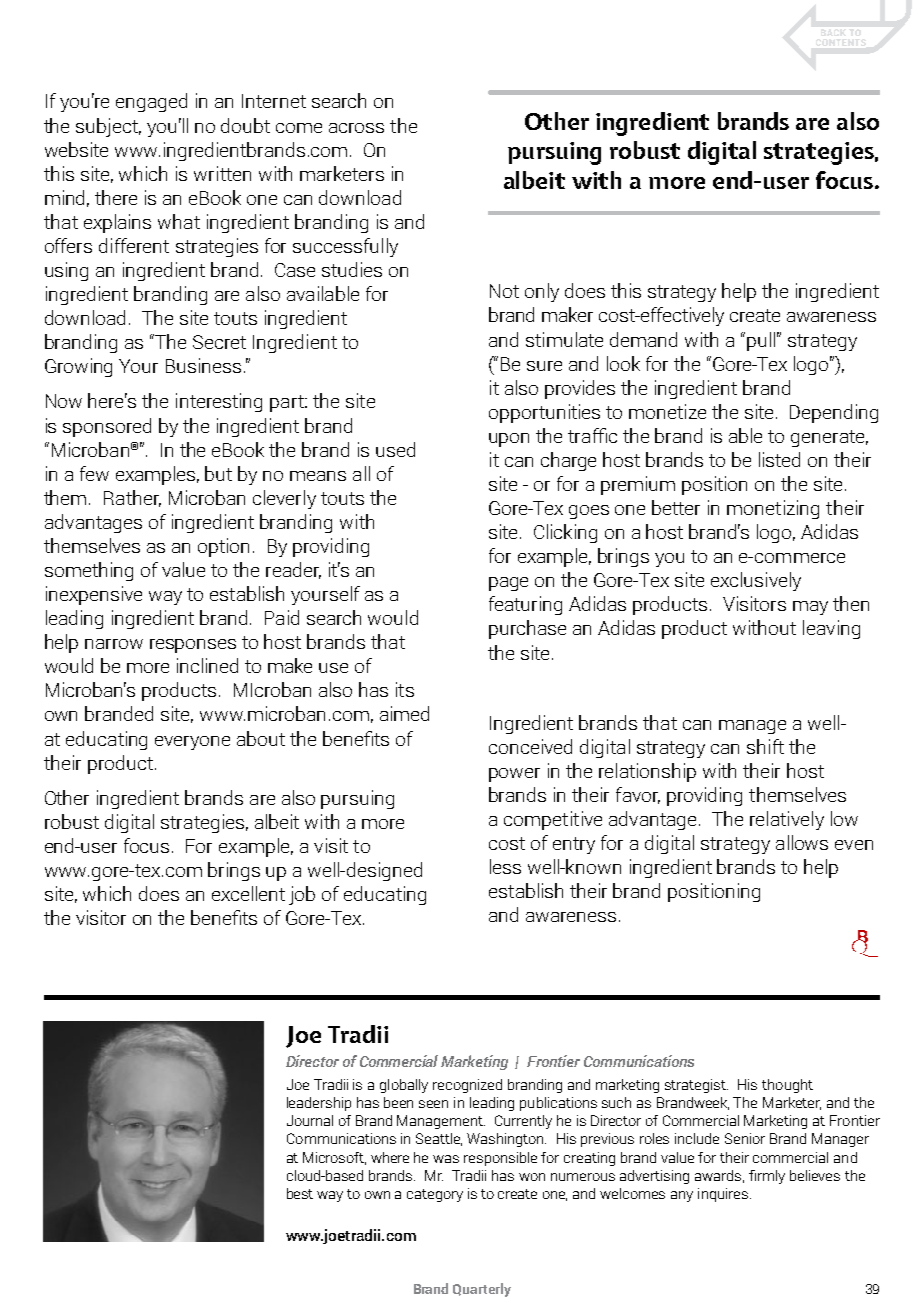 The height and width of the document is (1308, 924). I want to click on excellent, so click(248, 893).
